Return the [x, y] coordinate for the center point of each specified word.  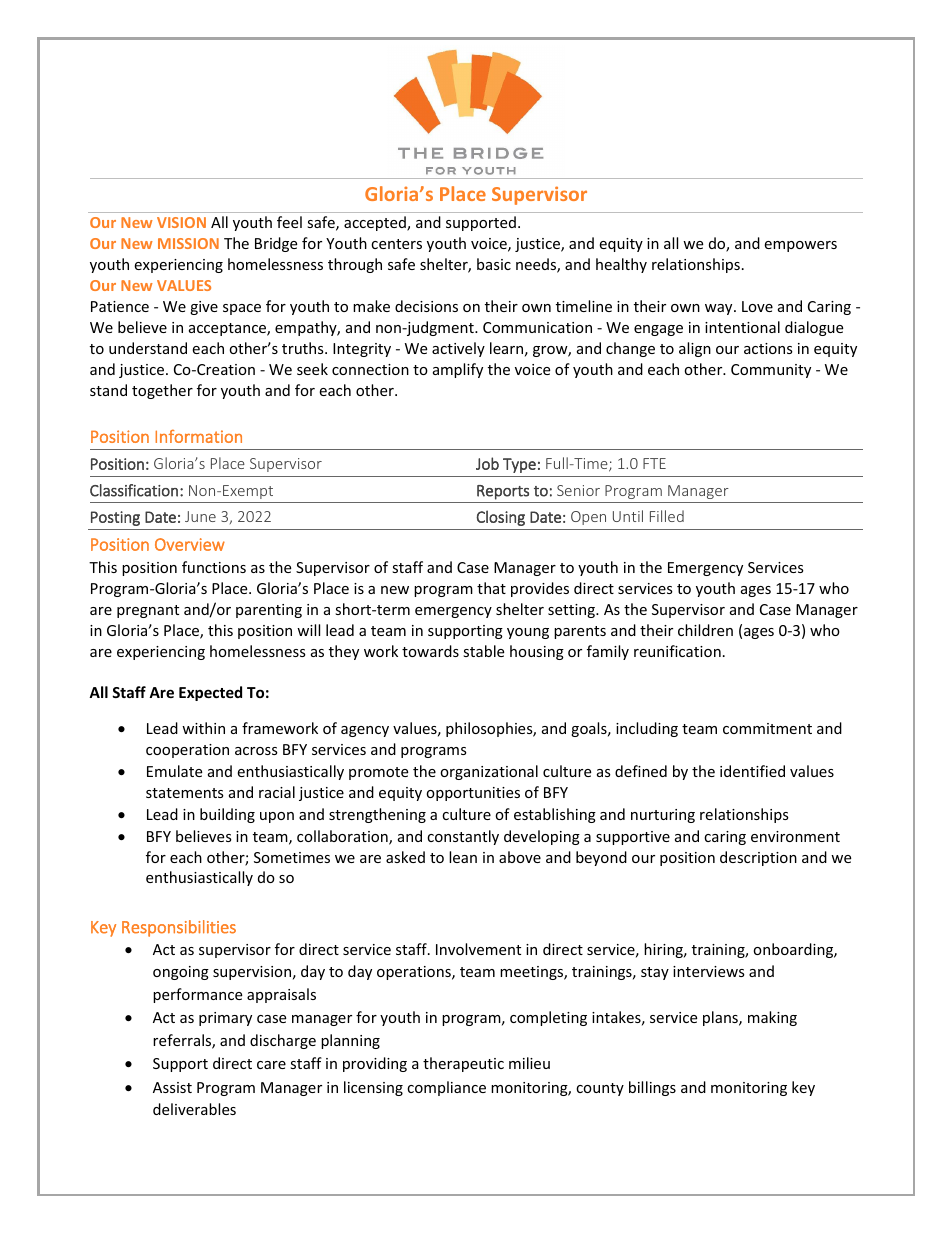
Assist [172, 1087]
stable [483, 651]
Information [198, 436]
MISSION [188, 243]
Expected [210, 693]
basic [494, 264]
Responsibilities [179, 928]
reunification [677, 651]
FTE [654, 463]
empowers [800, 246]
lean [463, 857]
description [758, 858]
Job [487, 463]
